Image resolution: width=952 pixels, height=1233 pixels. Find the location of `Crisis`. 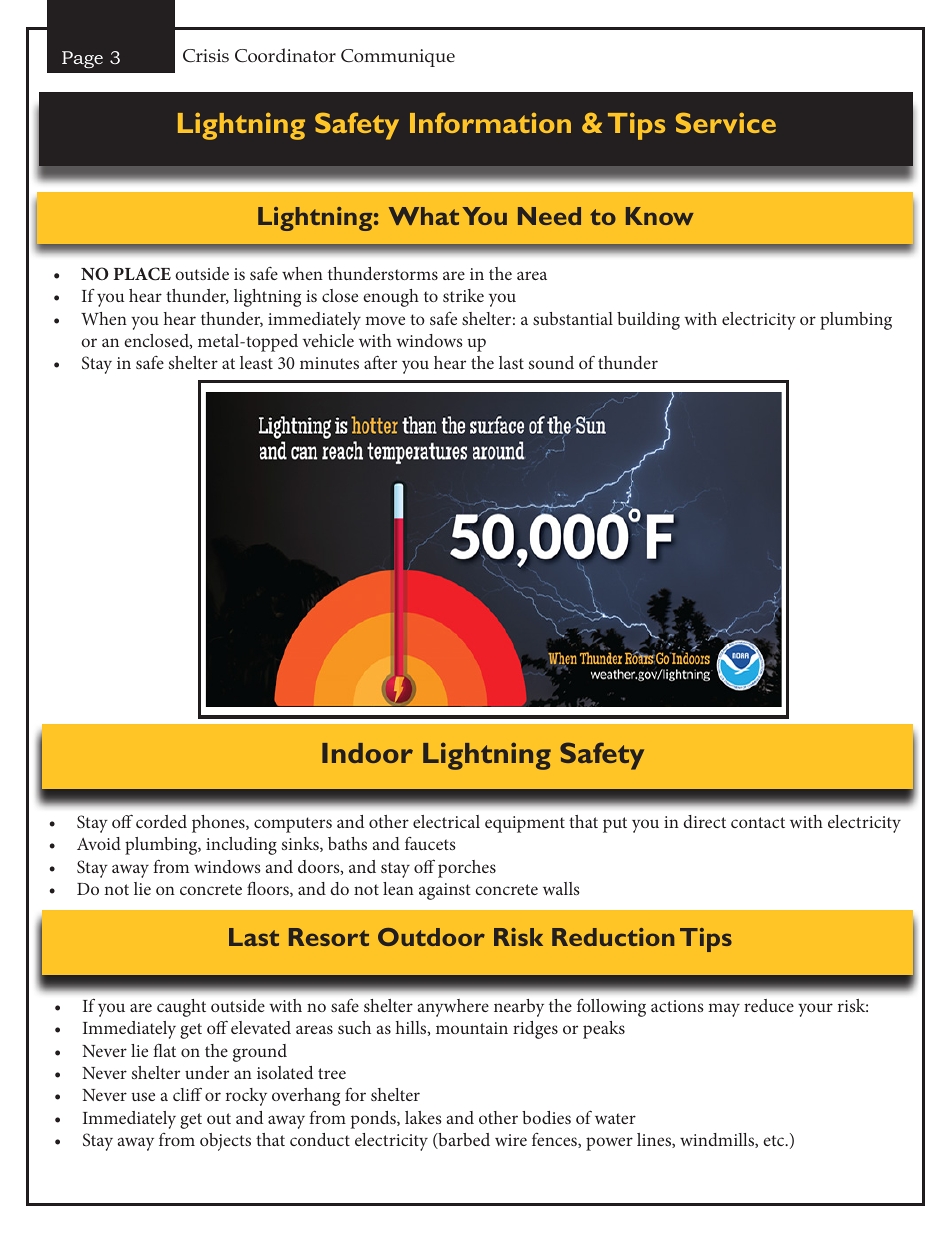

Crisis is located at coordinates (206, 56).
